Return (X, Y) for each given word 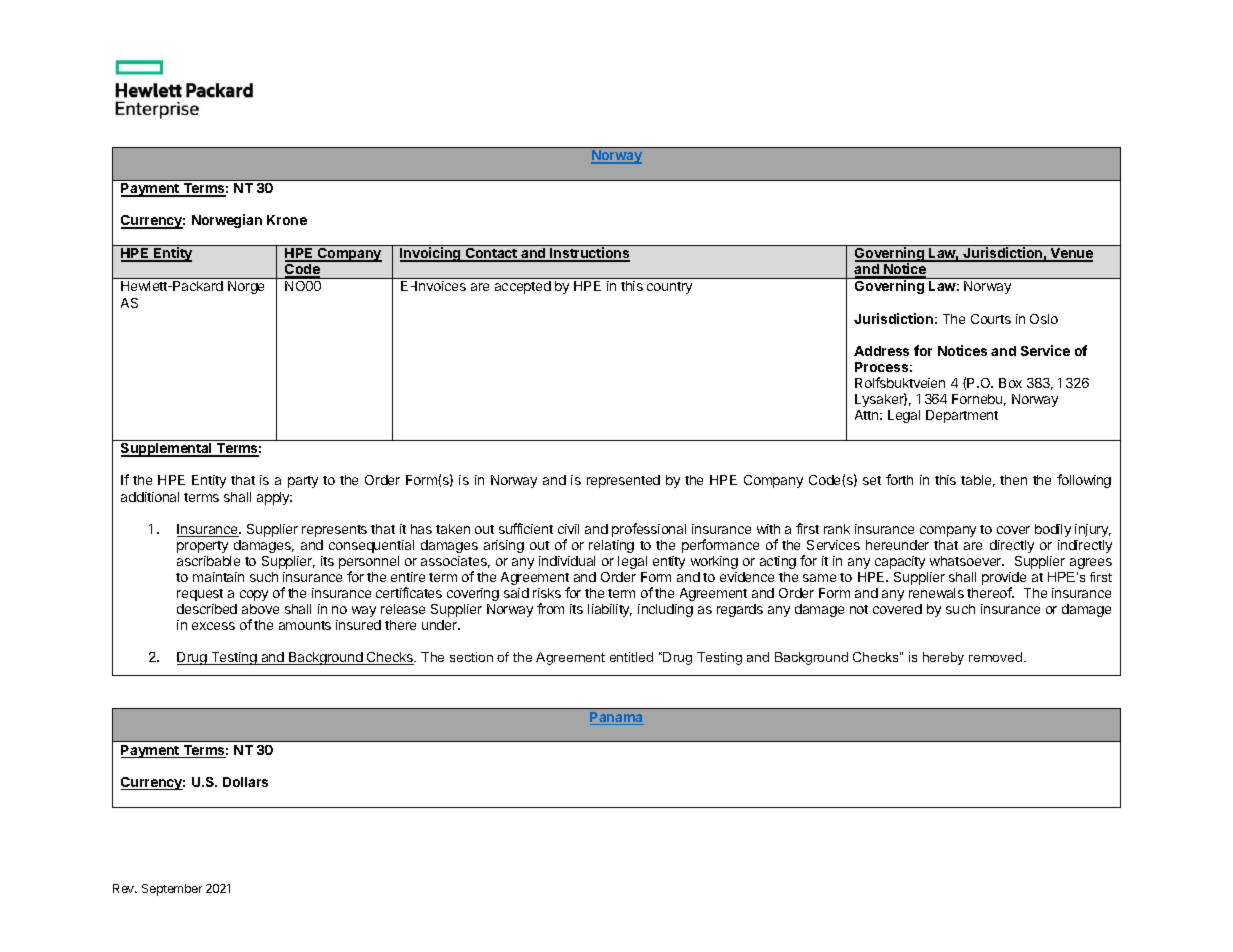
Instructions (589, 254)
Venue (1071, 255)
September (172, 890)
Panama (617, 718)
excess (213, 626)
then (1013, 480)
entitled (631, 657)
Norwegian (227, 221)
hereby (943, 658)
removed (997, 657)
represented (623, 481)
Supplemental (167, 450)
